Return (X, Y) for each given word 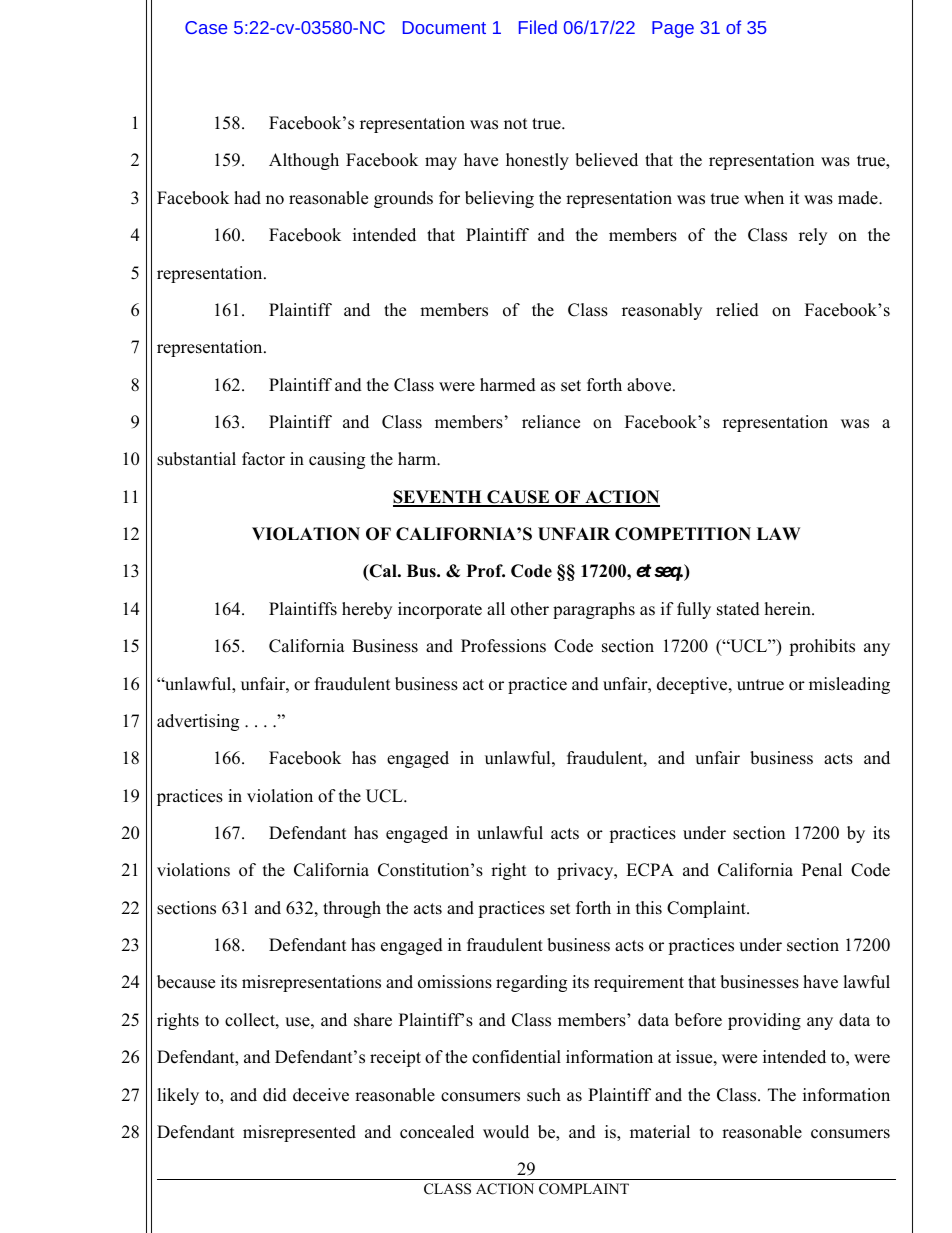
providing (764, 1021)
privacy (586, 871)
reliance (551, 422)
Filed (538, 27)
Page (673, 29)
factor (263, 459)
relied (737, 310)
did (275, 1095)
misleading (849, 685)
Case (206, 27)
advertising (198, 722)
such (544, 1095)
